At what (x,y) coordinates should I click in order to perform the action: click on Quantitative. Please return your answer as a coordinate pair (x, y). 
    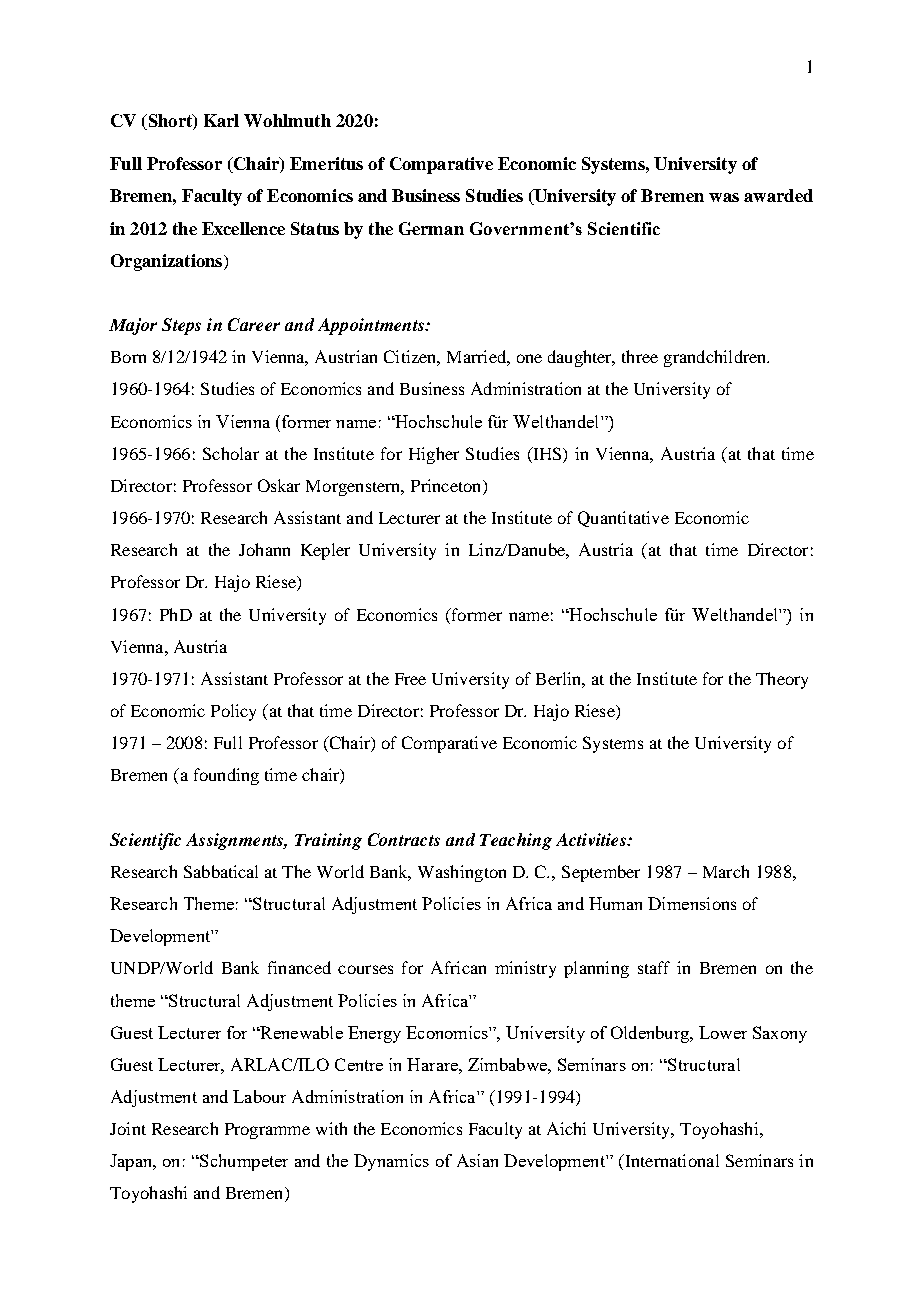
    Looking at the image, I should click on (623, 519).
